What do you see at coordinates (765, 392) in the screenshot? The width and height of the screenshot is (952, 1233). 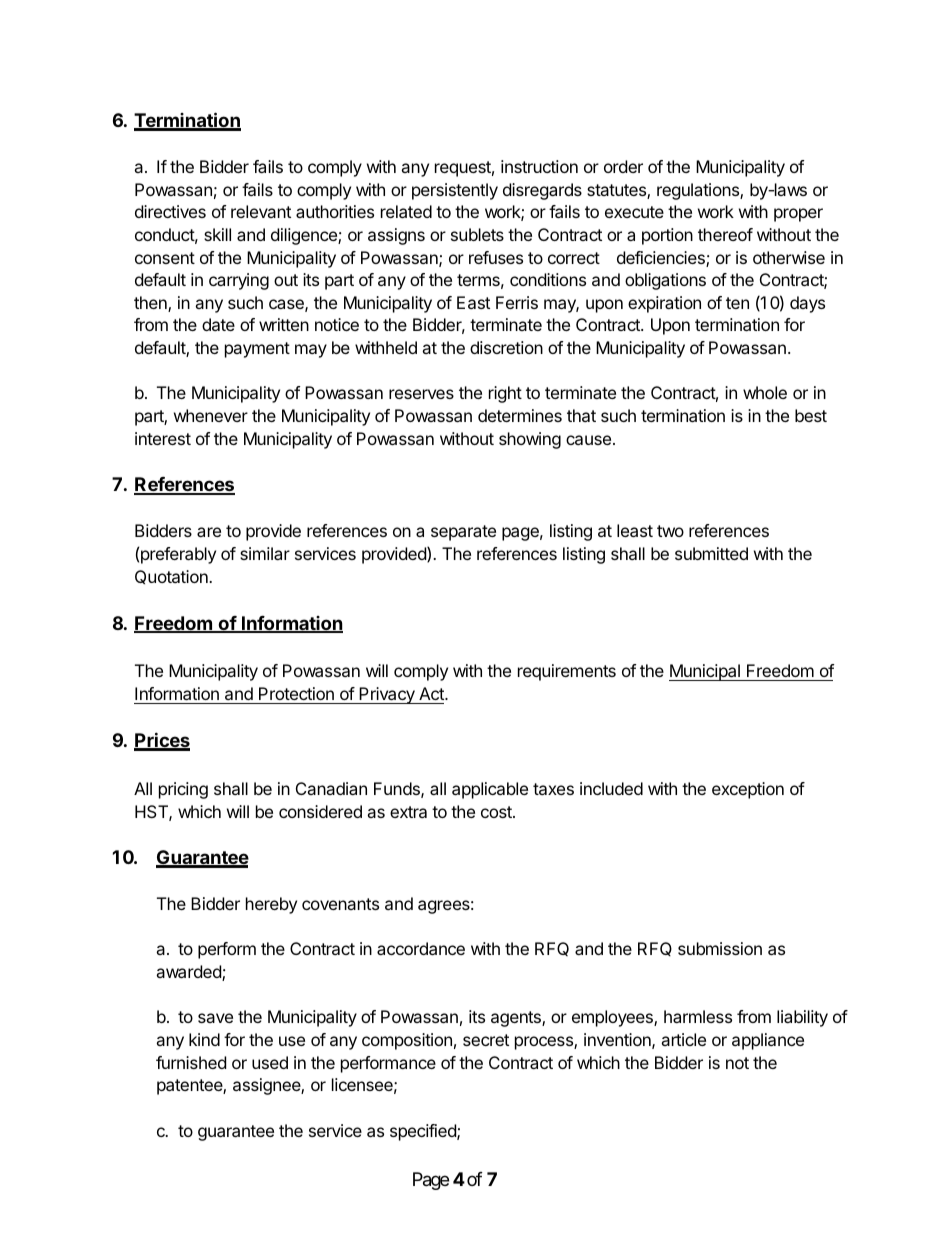 I see `whole` at bounding box center [765, 392].
